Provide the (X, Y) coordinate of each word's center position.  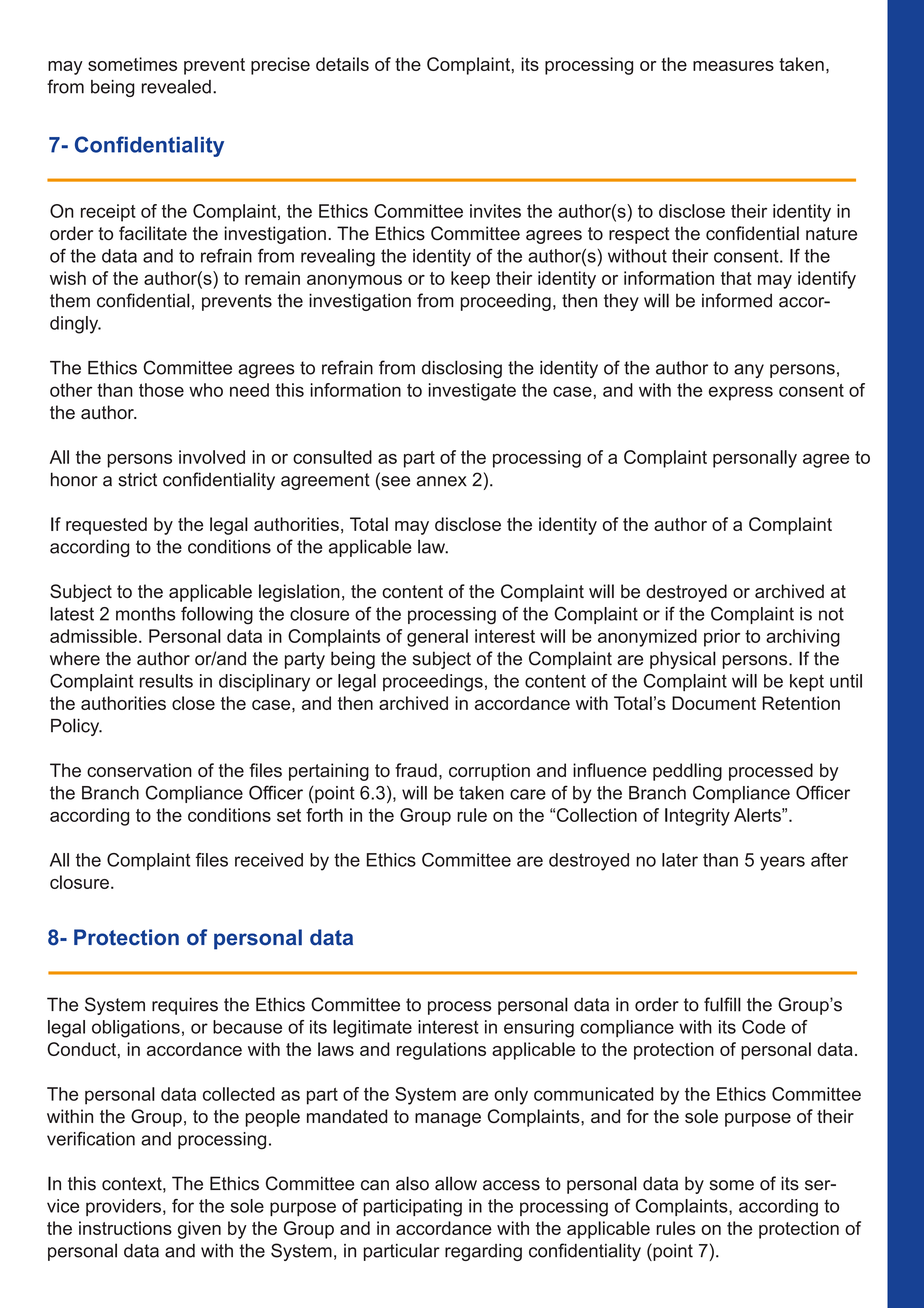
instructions (125, 1228)
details (342, 64)
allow (456, 1183)
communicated (594, 1094)
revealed (176, 86)
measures (733, 66)
